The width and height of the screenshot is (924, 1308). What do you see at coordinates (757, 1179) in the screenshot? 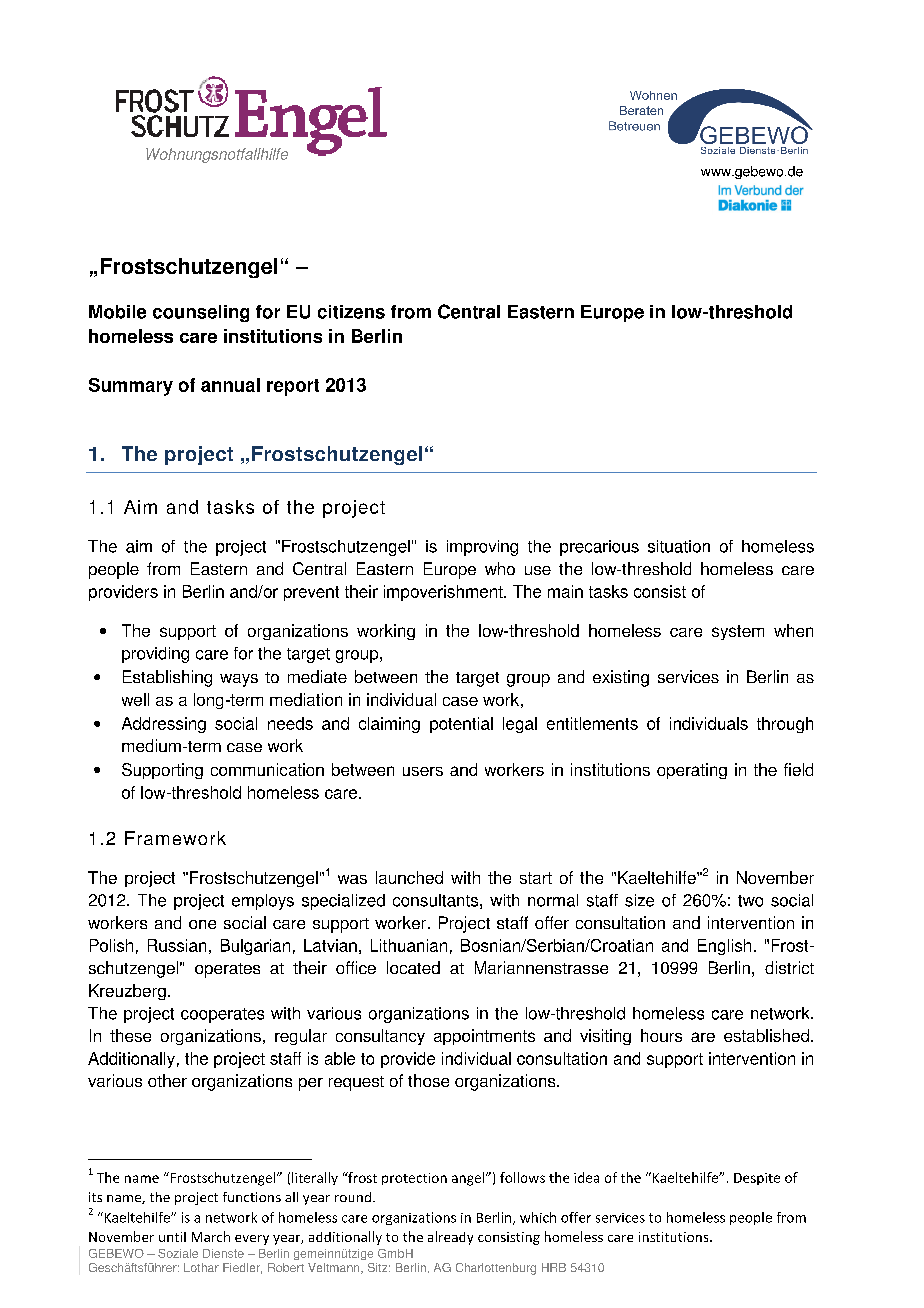
I see `Despite` at bounding box center [757, 1179].
